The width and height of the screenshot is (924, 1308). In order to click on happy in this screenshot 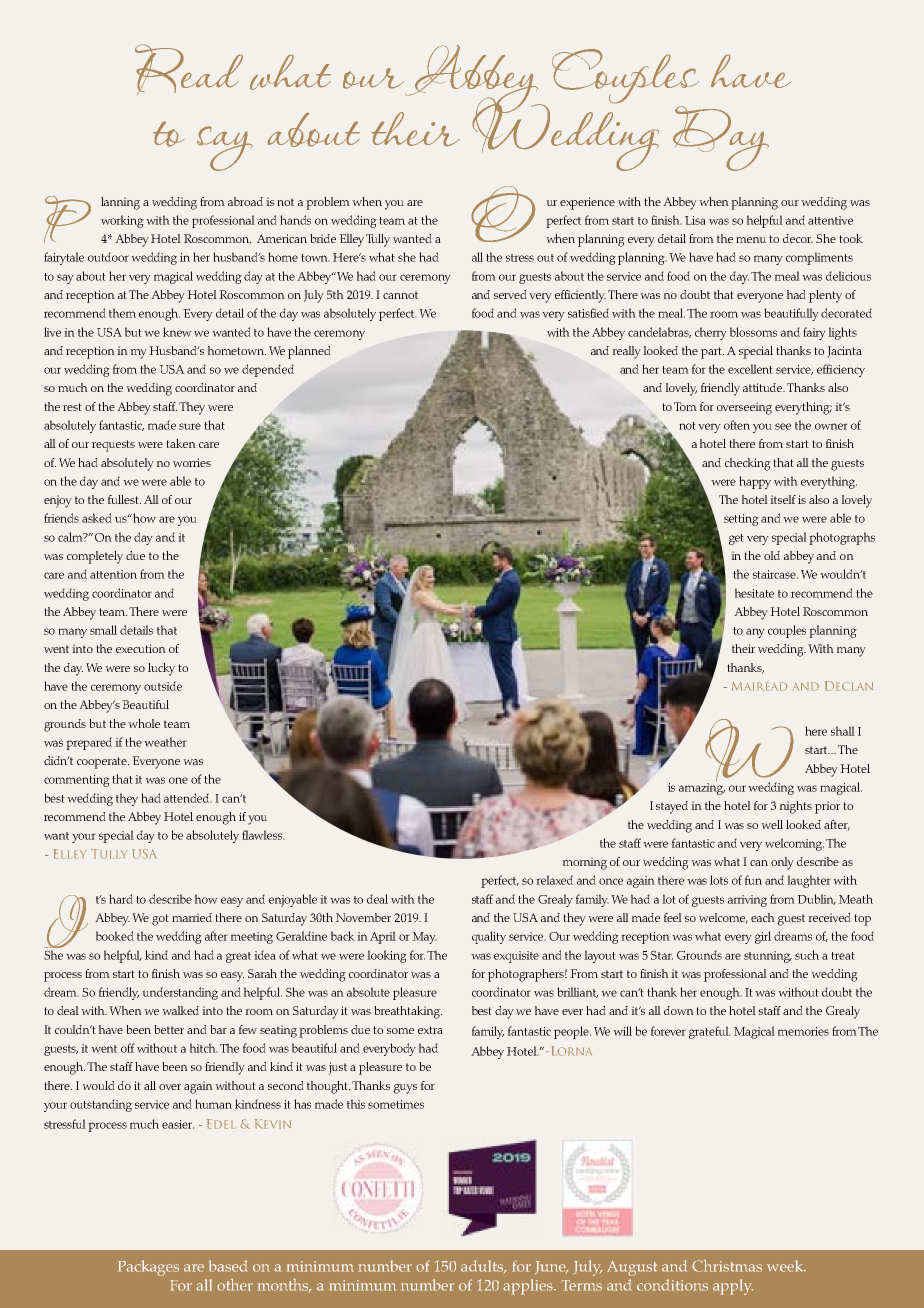, I will do `click(755, 482)`.
